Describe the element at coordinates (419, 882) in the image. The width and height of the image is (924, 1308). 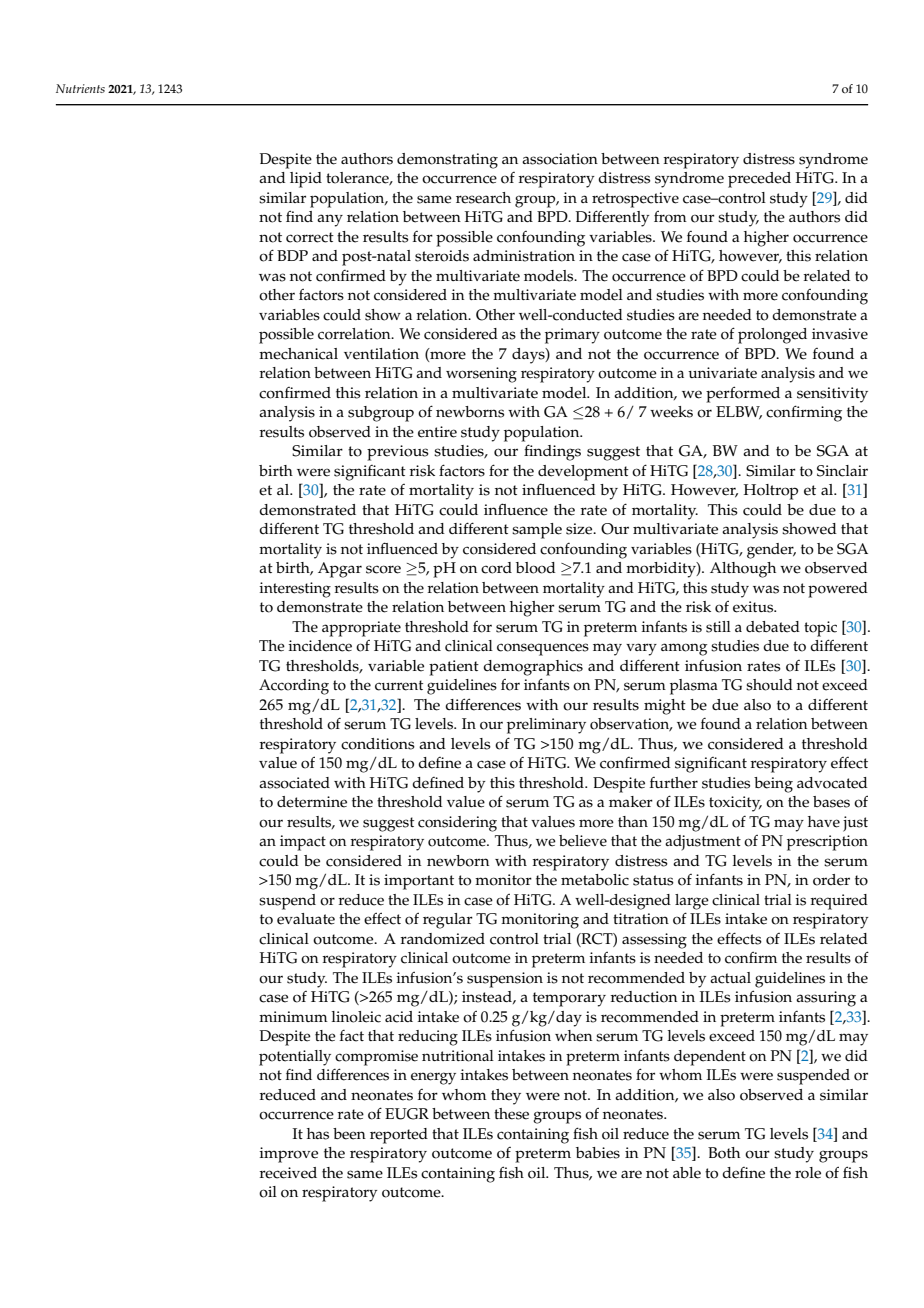
I see `important` at that location.
